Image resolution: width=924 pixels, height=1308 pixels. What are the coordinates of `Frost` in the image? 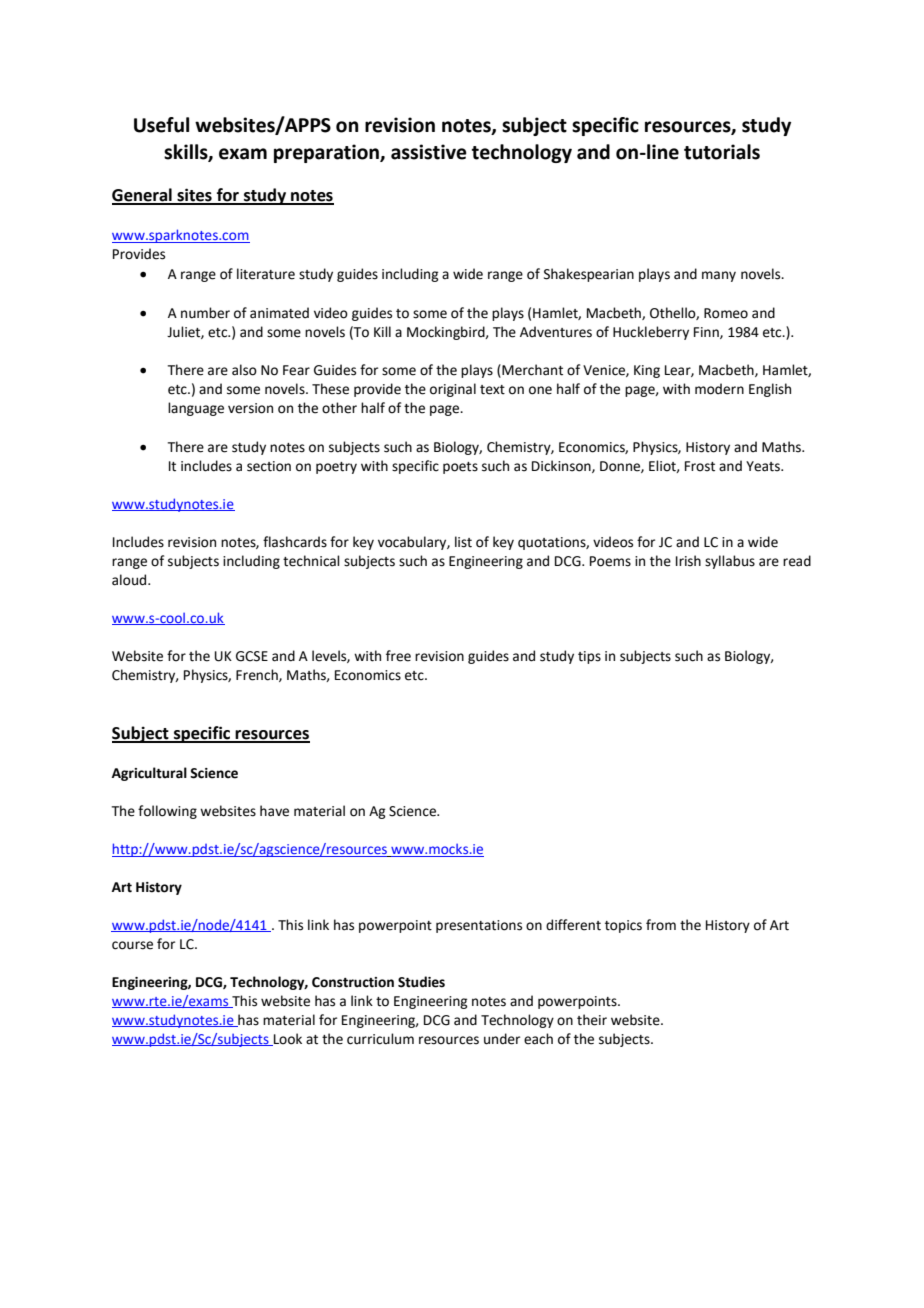 It's located at (700, 466).
